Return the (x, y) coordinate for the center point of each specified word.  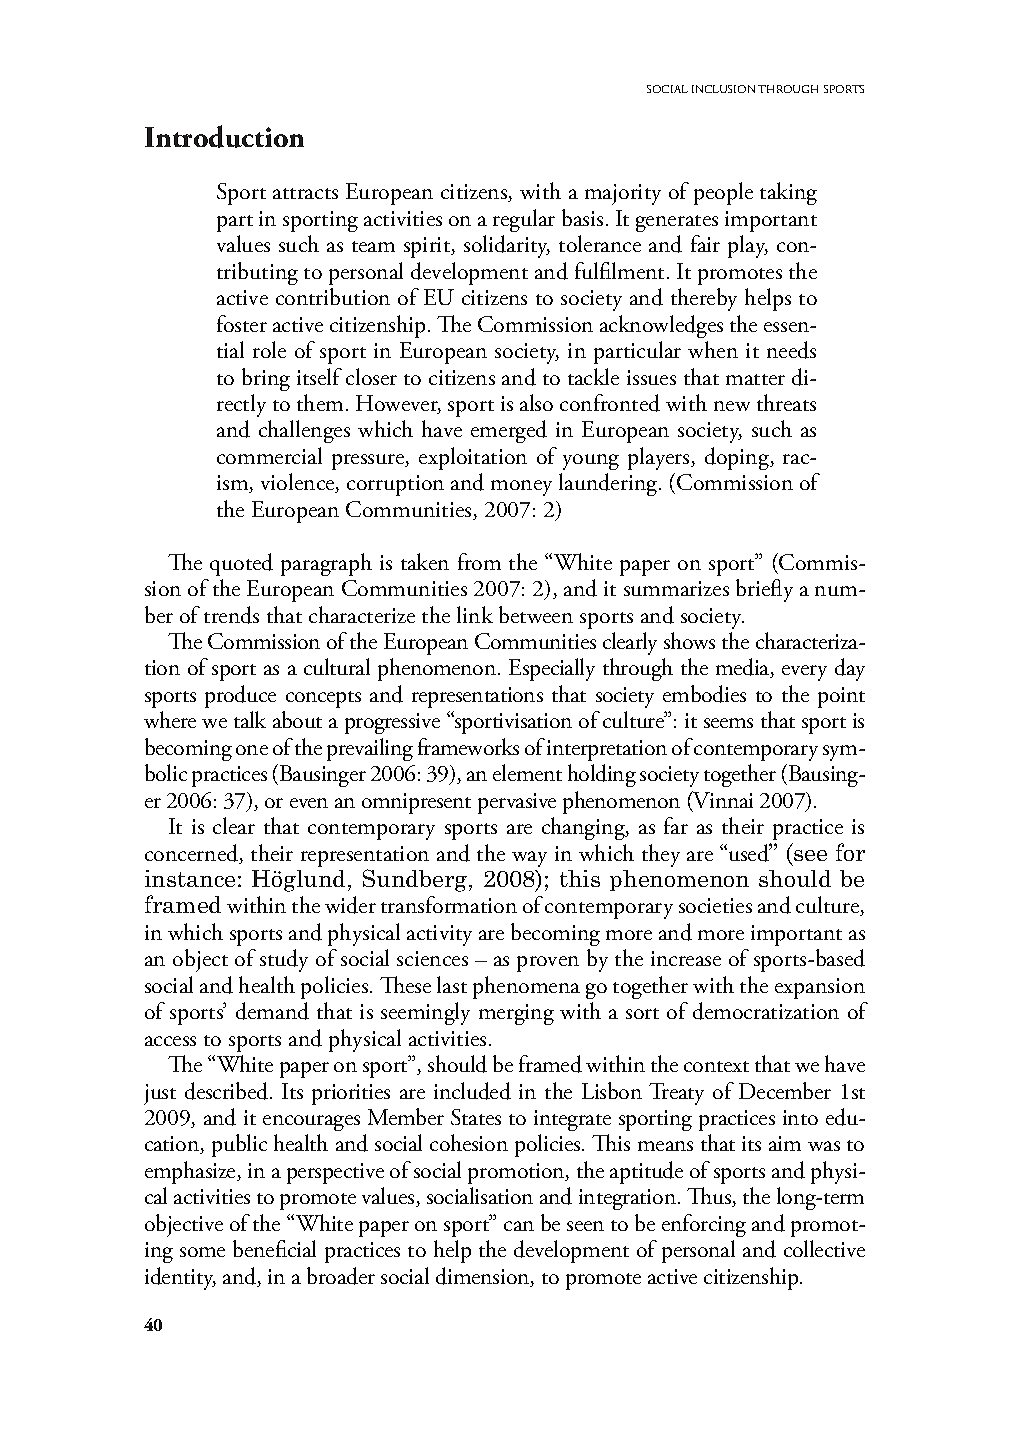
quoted (241, 564)
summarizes (676, 588)
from (479, 561)
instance (190, 878)
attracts (305, 193)
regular (524, 220)
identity (180, 1278)
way (529, 859)
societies (715, 905)
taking (788, 193)
